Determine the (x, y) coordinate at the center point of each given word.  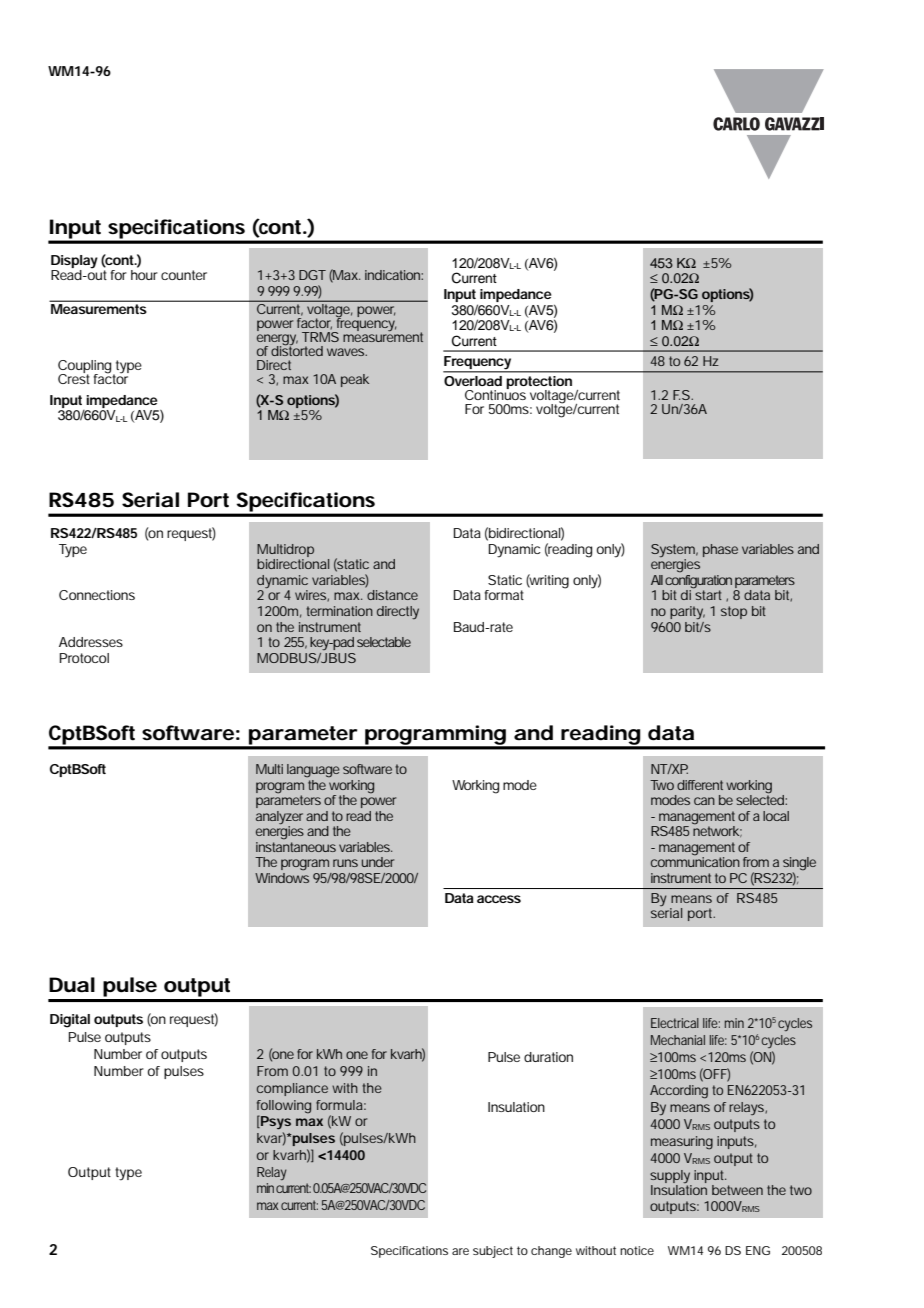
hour (144, 275)
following (284, 1107)
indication (394, 275)
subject (493, 1252)
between (737, 1190)
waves (347, 352)
